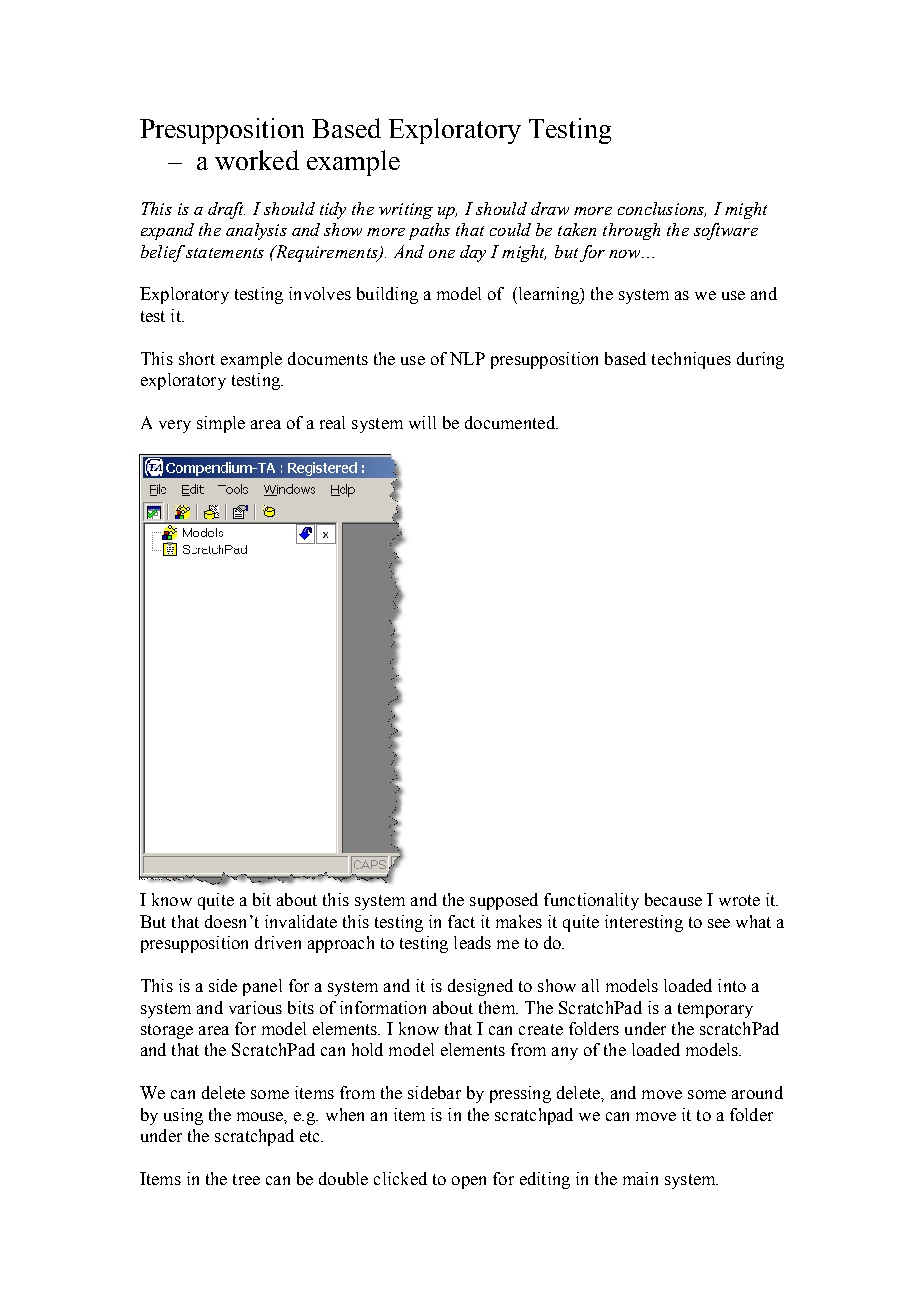 The image size is (924, 1308). Describe the element at coordinates (301, 921) in the screenshot. I see `invalidate` at that location.
